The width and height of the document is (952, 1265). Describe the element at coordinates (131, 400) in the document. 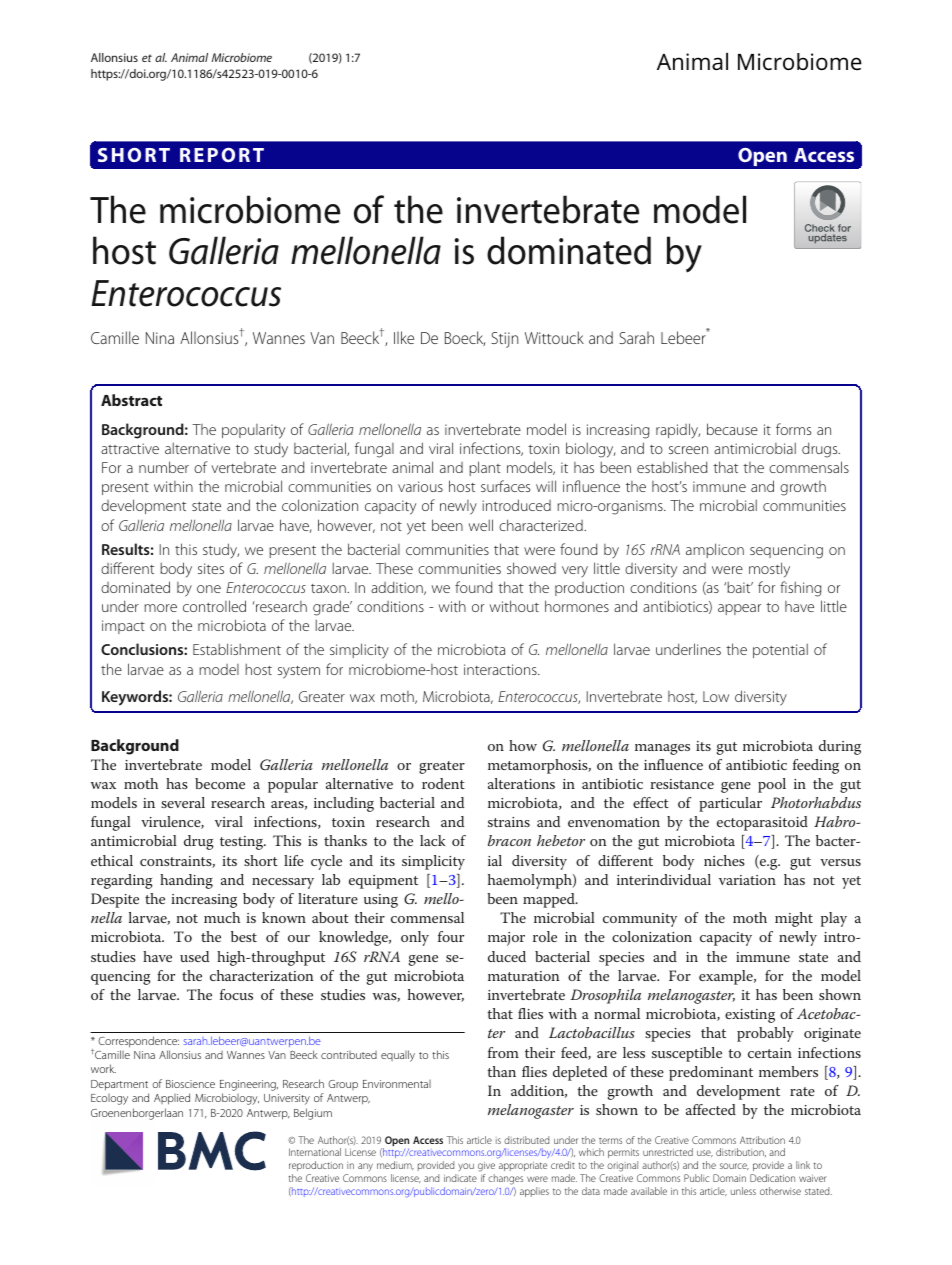

I see `Abstract` at that location.
